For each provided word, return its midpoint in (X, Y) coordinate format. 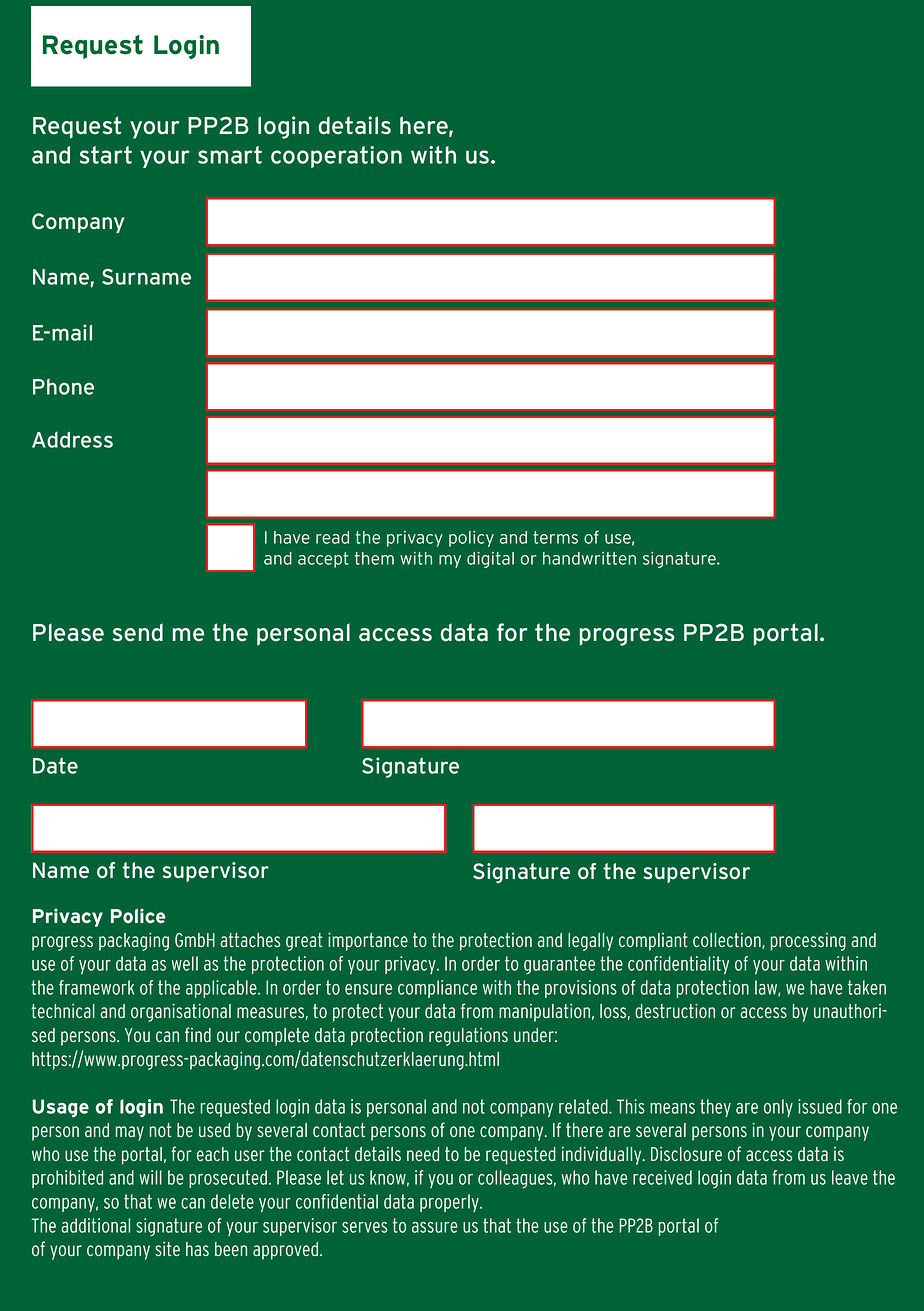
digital (490, 560)
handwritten (589, 558)
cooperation (336, 157)
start (106, 155)
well (185, 963)
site (167, 1249)
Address (72, 439)
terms (555, 537)
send (138, 632)
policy (471, 539)
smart (230, 155)
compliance (437, 989)
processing (808, 942)
